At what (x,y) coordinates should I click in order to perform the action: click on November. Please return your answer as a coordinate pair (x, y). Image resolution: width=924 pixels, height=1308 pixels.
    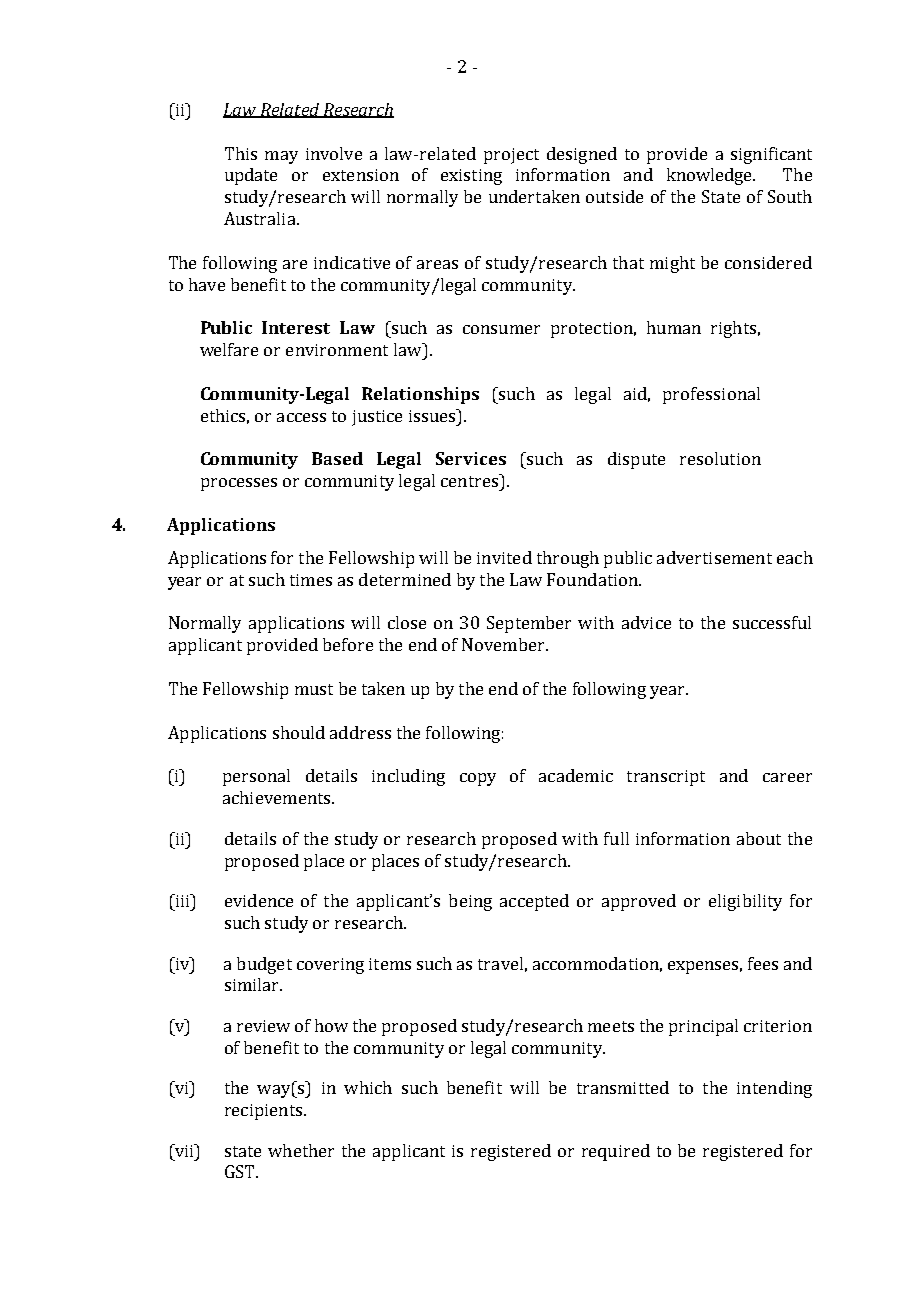
    Looking at the image, I should click on (504, 644).
